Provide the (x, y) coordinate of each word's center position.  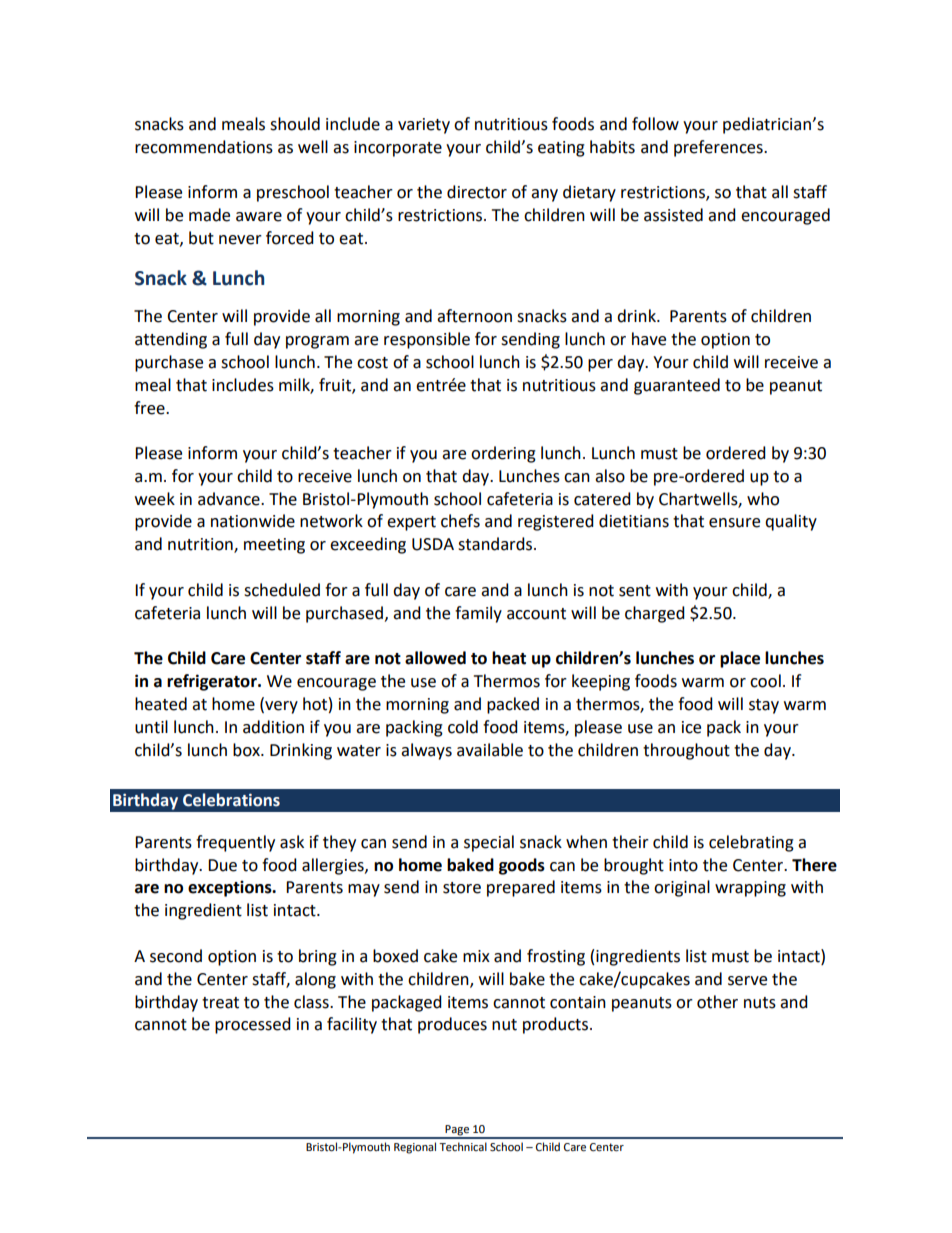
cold (463, 727)
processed (253, 1025)
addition (273, 727)
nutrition (201, 545)
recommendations (204, 147)
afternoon (474, 316)
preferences (719, 148)
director (477, 192)
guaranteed (677, 386)
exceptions (231, 888)
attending (171, 340)
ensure (734, 523)
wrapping (750, 889)
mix (476, 956)
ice (691, 727)
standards (496, 544)
